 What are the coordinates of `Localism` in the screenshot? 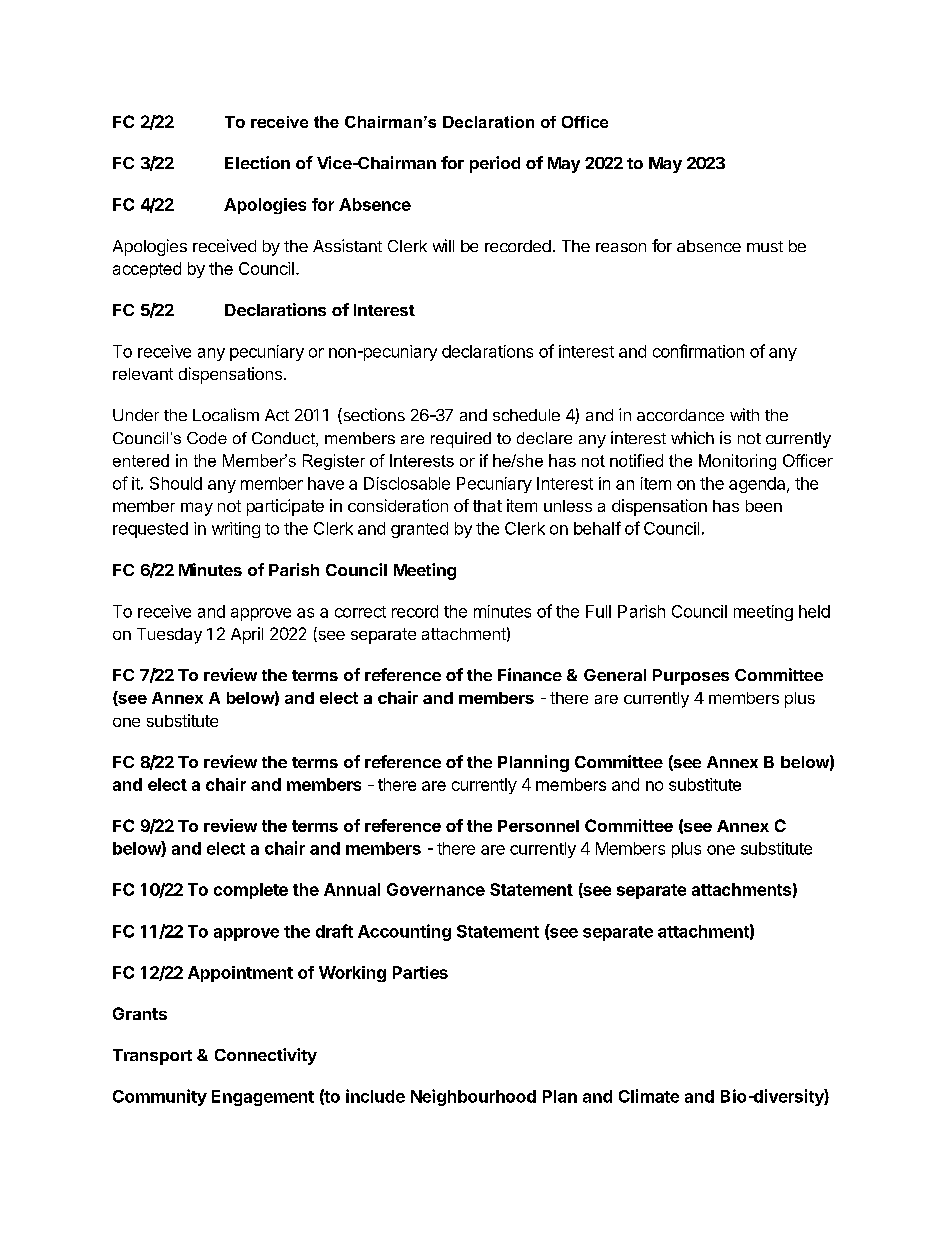 It's located at (226, 414).
